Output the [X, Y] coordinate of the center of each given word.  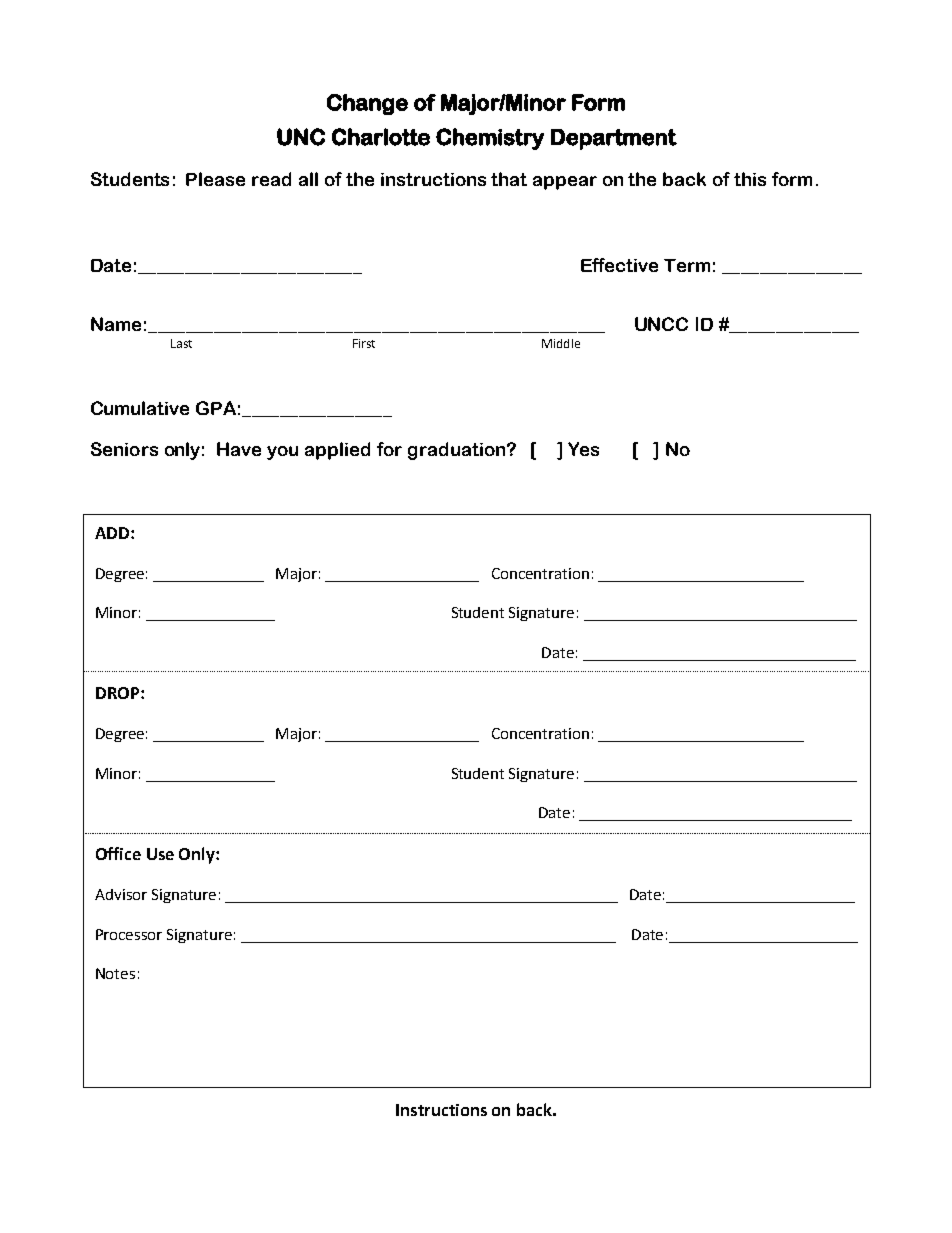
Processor [129, 934]
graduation [458, 451]
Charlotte [381, 137]
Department [614, 139]
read [271, 179]
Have [239, 449]
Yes [583, 449]
